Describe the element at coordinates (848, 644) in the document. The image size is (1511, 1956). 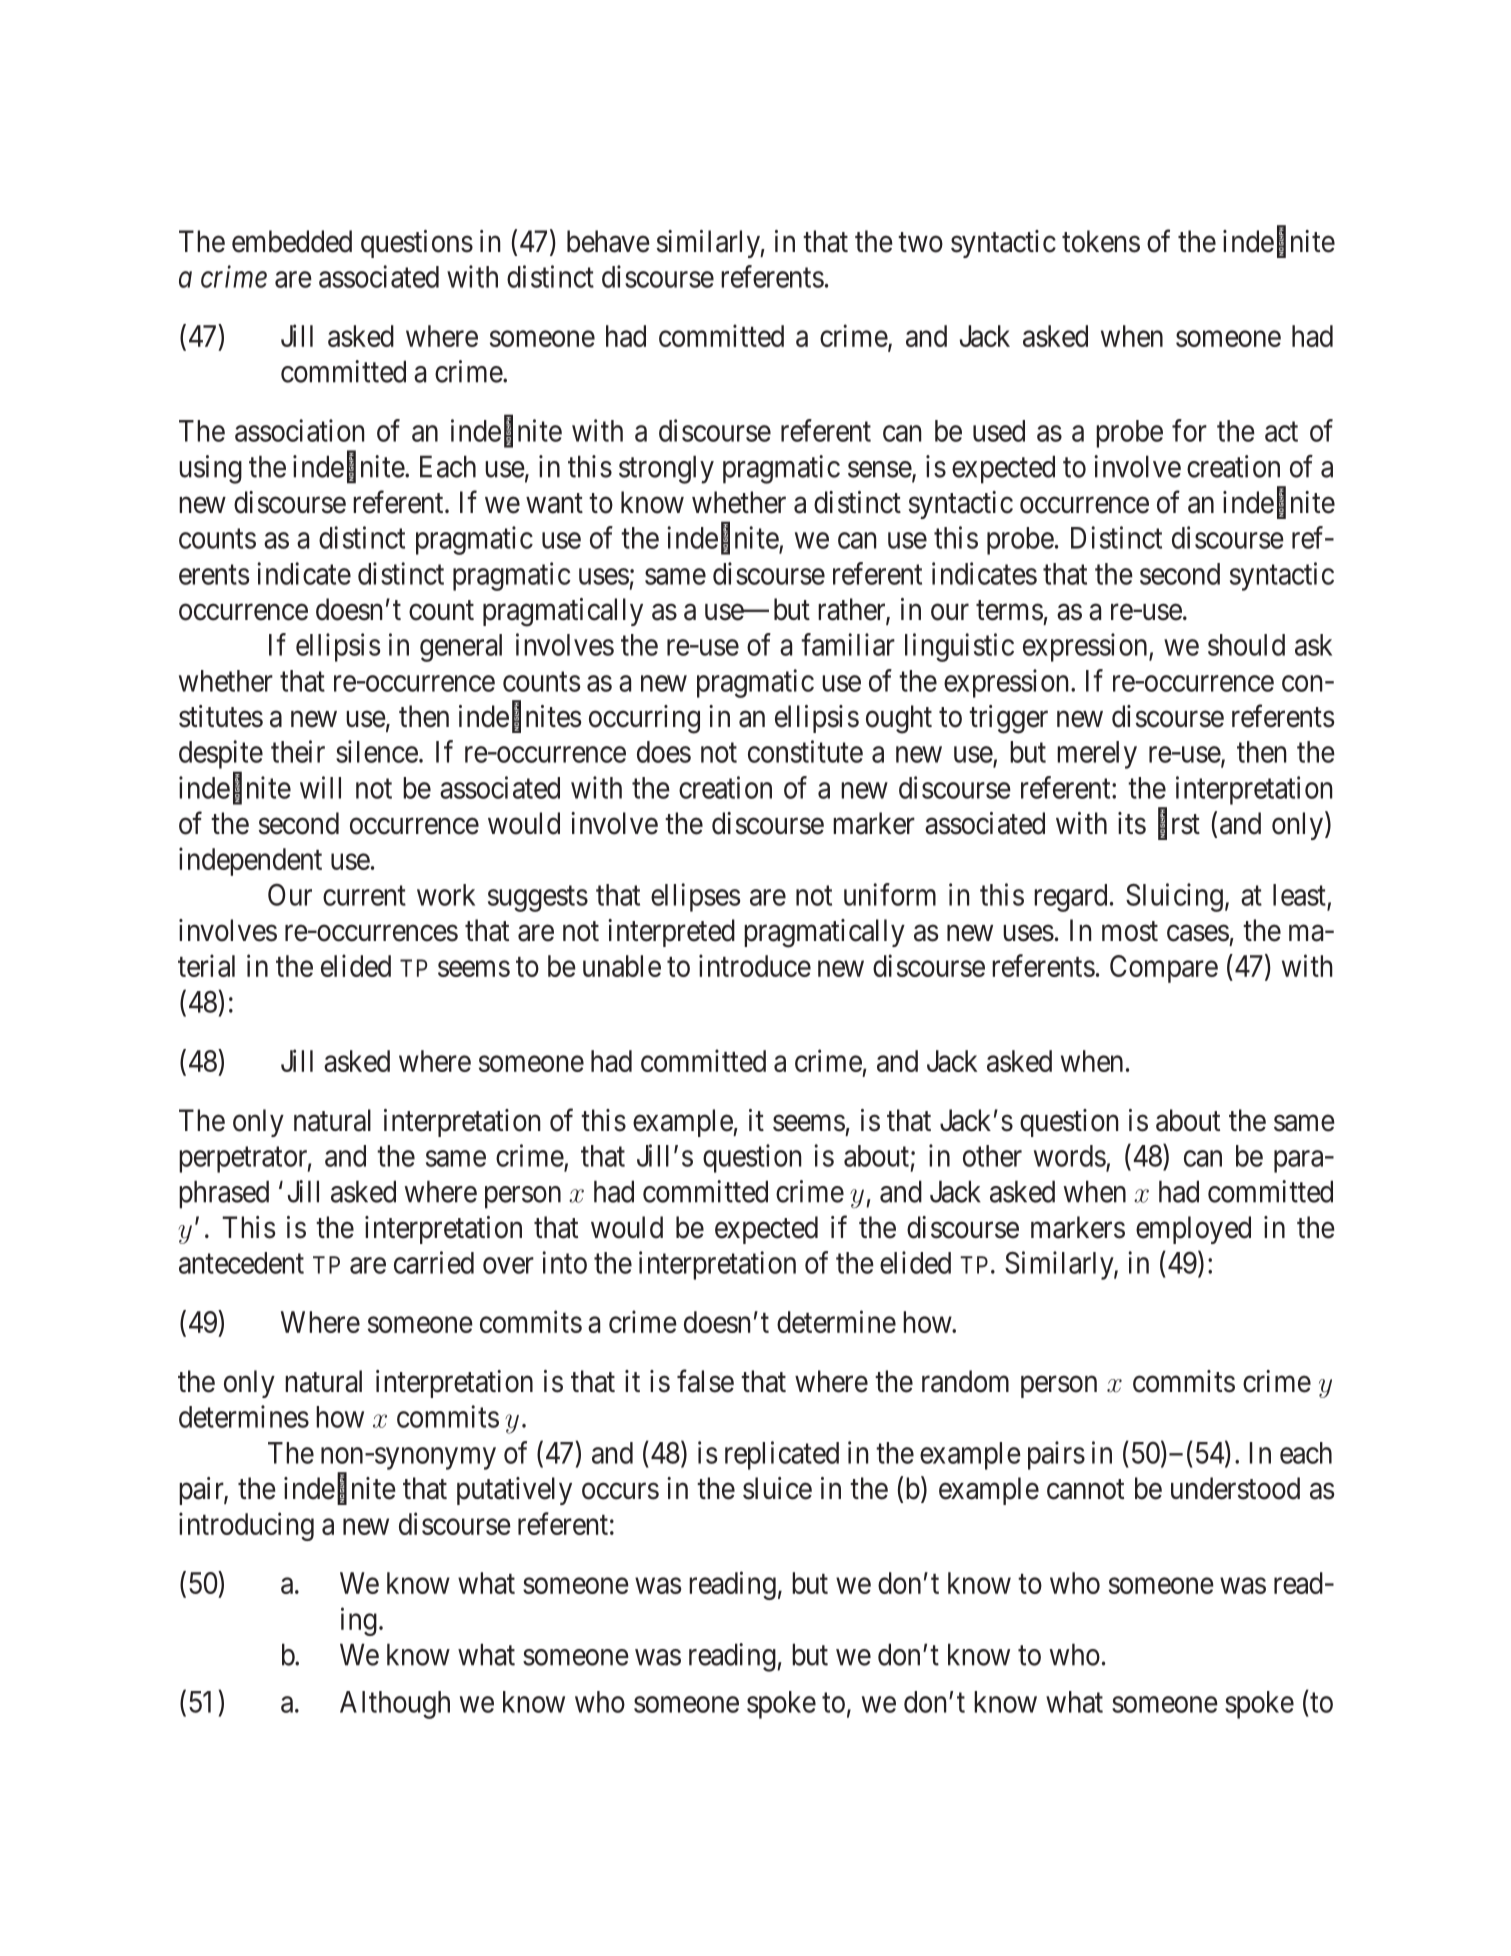
I see `familiar` at that location.
